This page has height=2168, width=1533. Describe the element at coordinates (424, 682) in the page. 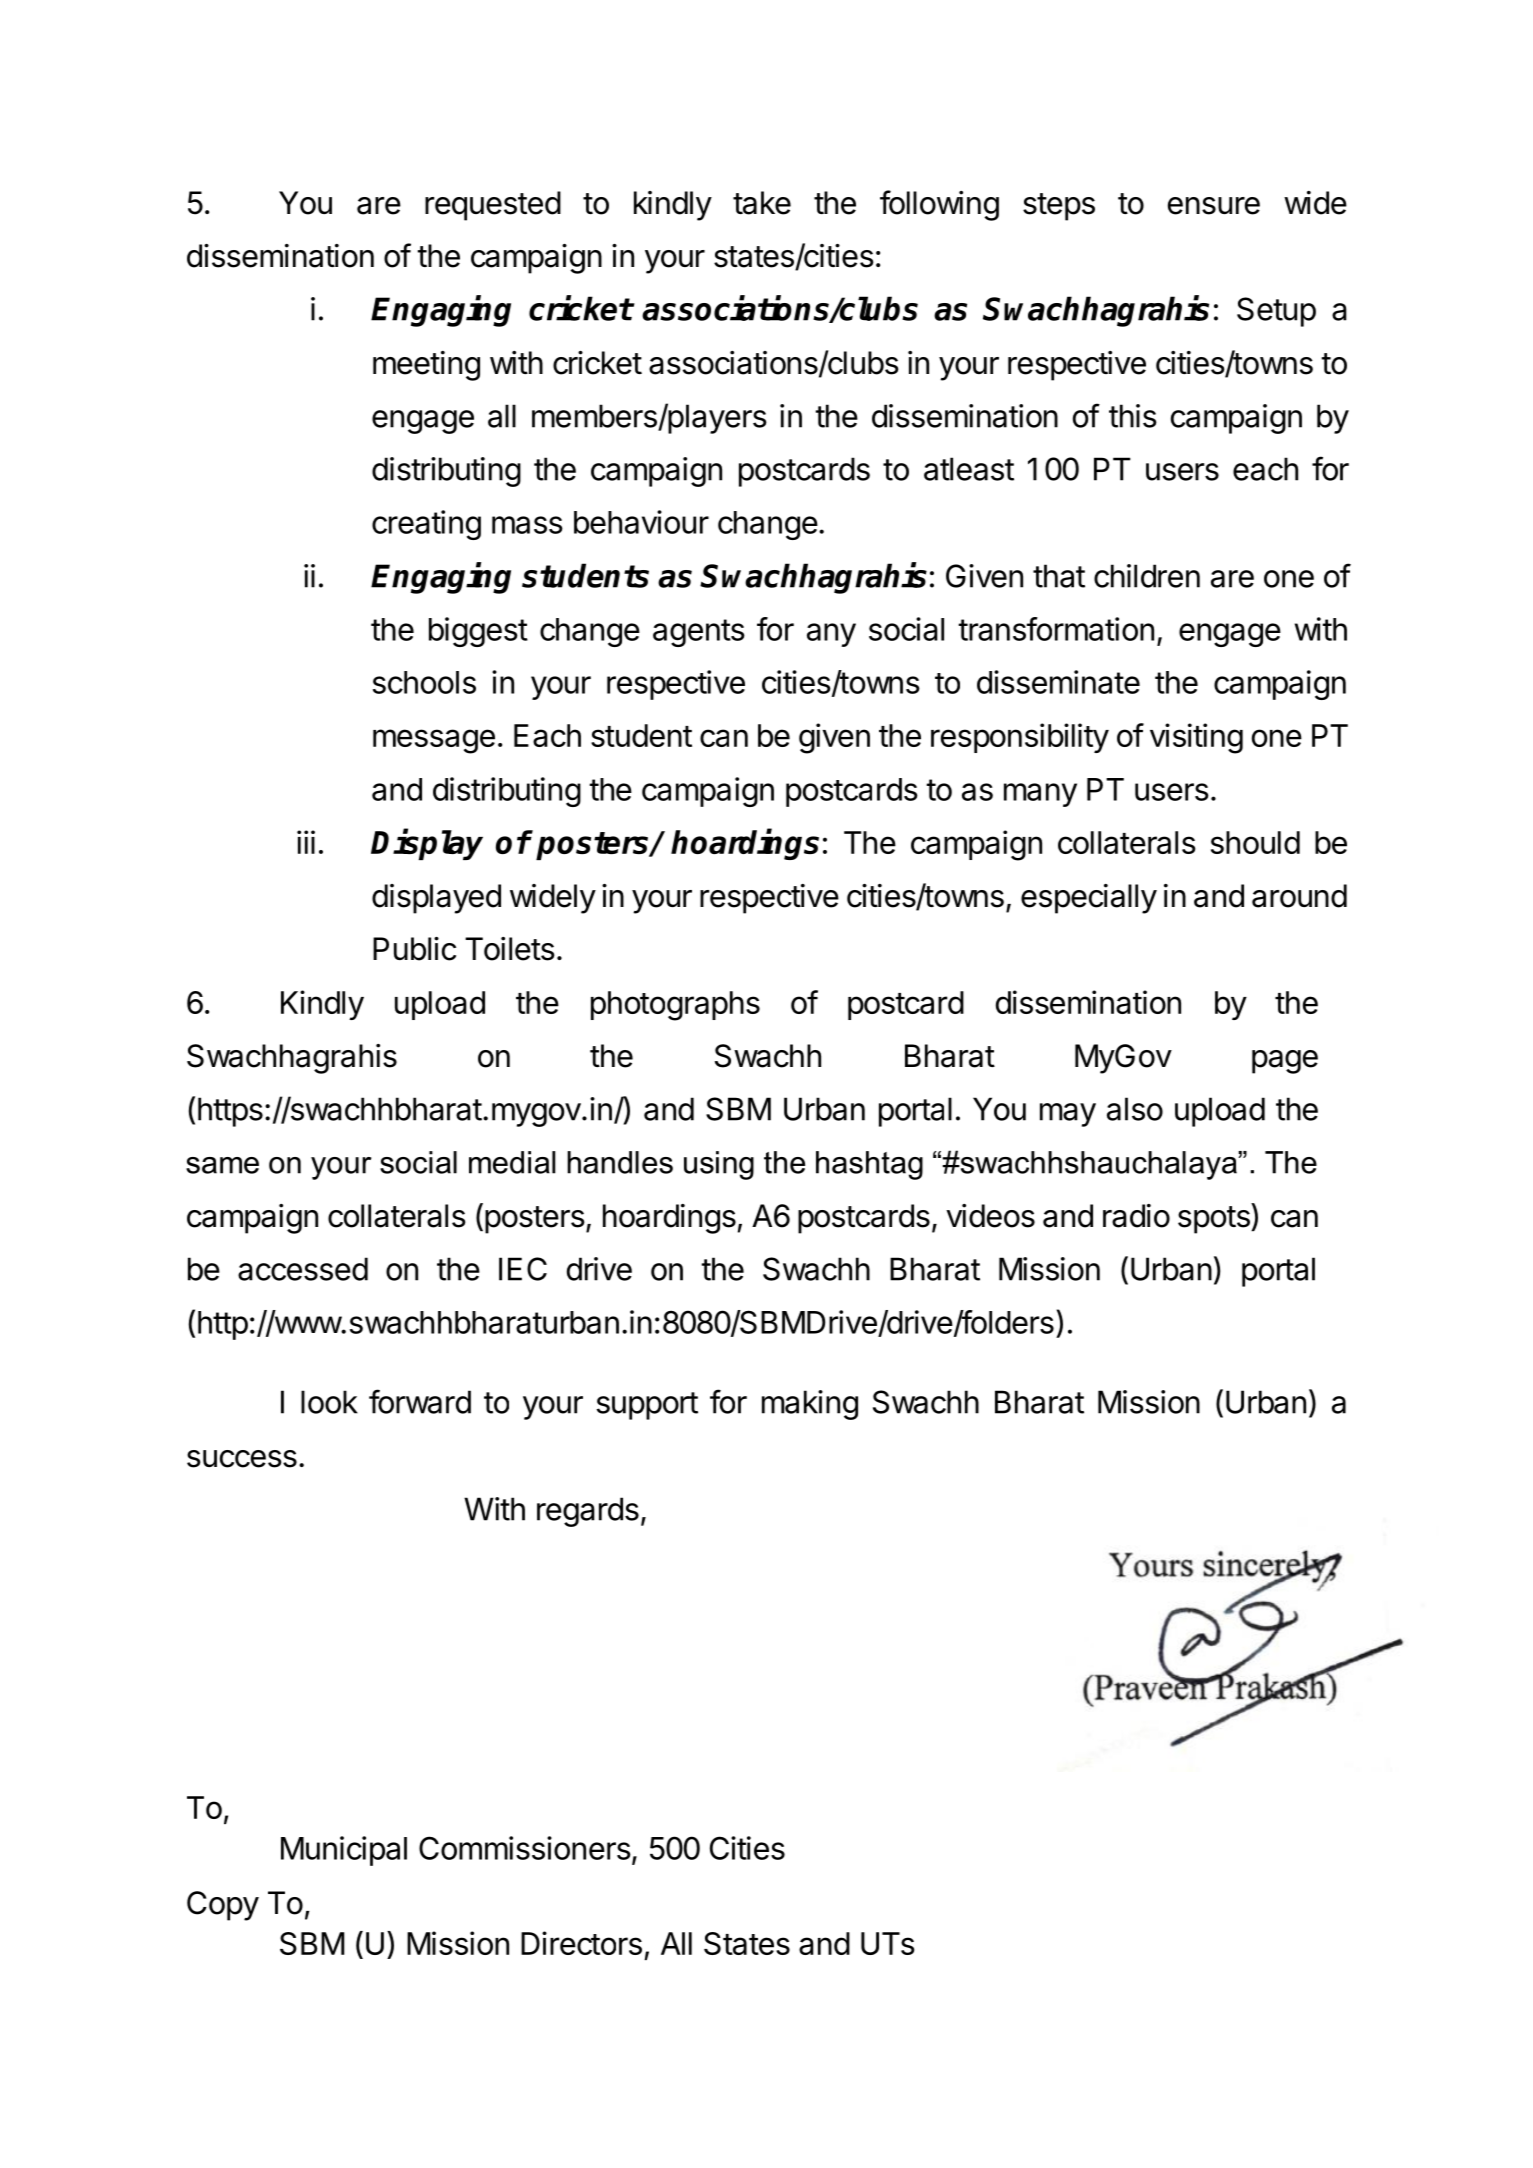

I see `schools` at that location.
